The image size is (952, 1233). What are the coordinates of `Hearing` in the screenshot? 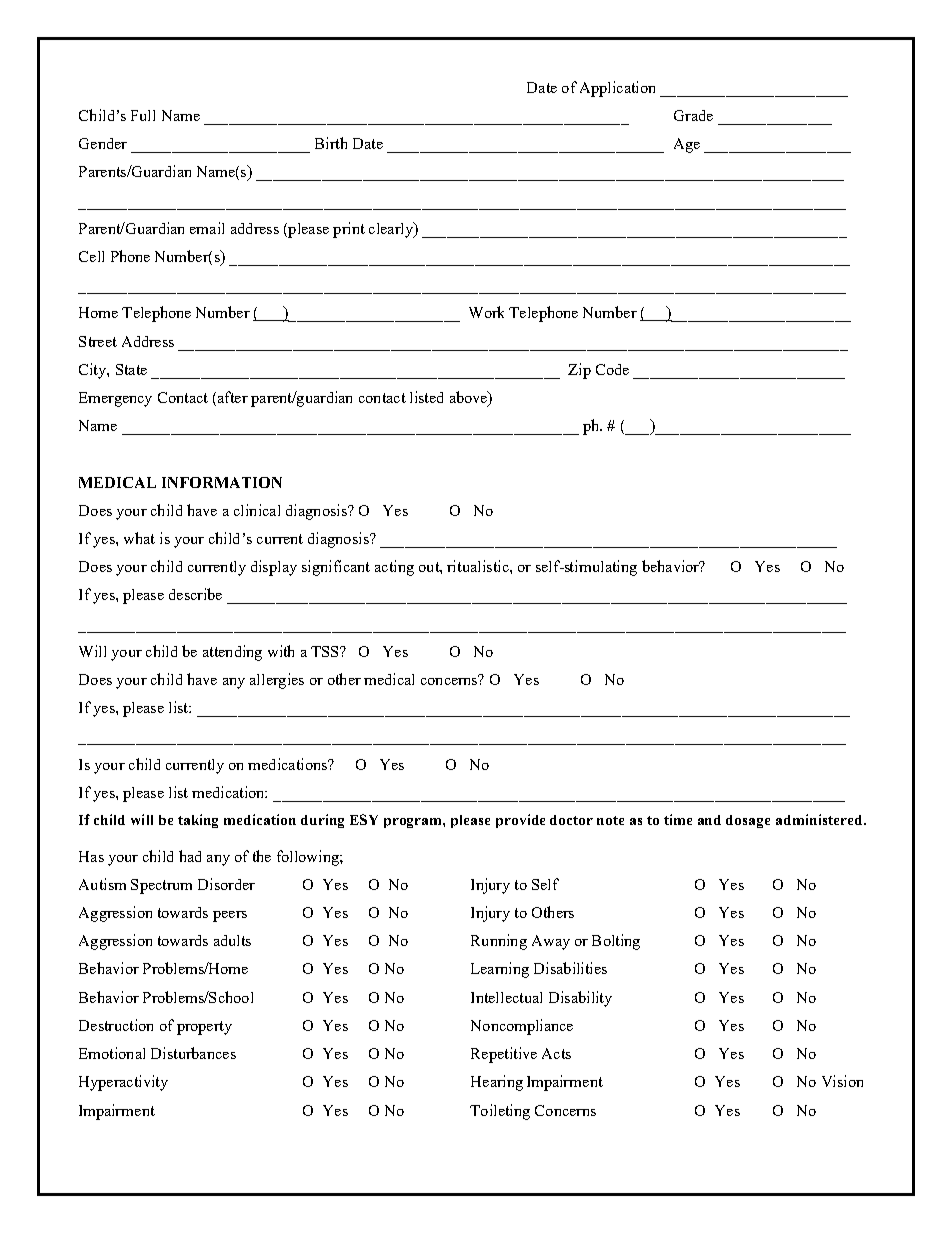 It's located at (497, 1083).
